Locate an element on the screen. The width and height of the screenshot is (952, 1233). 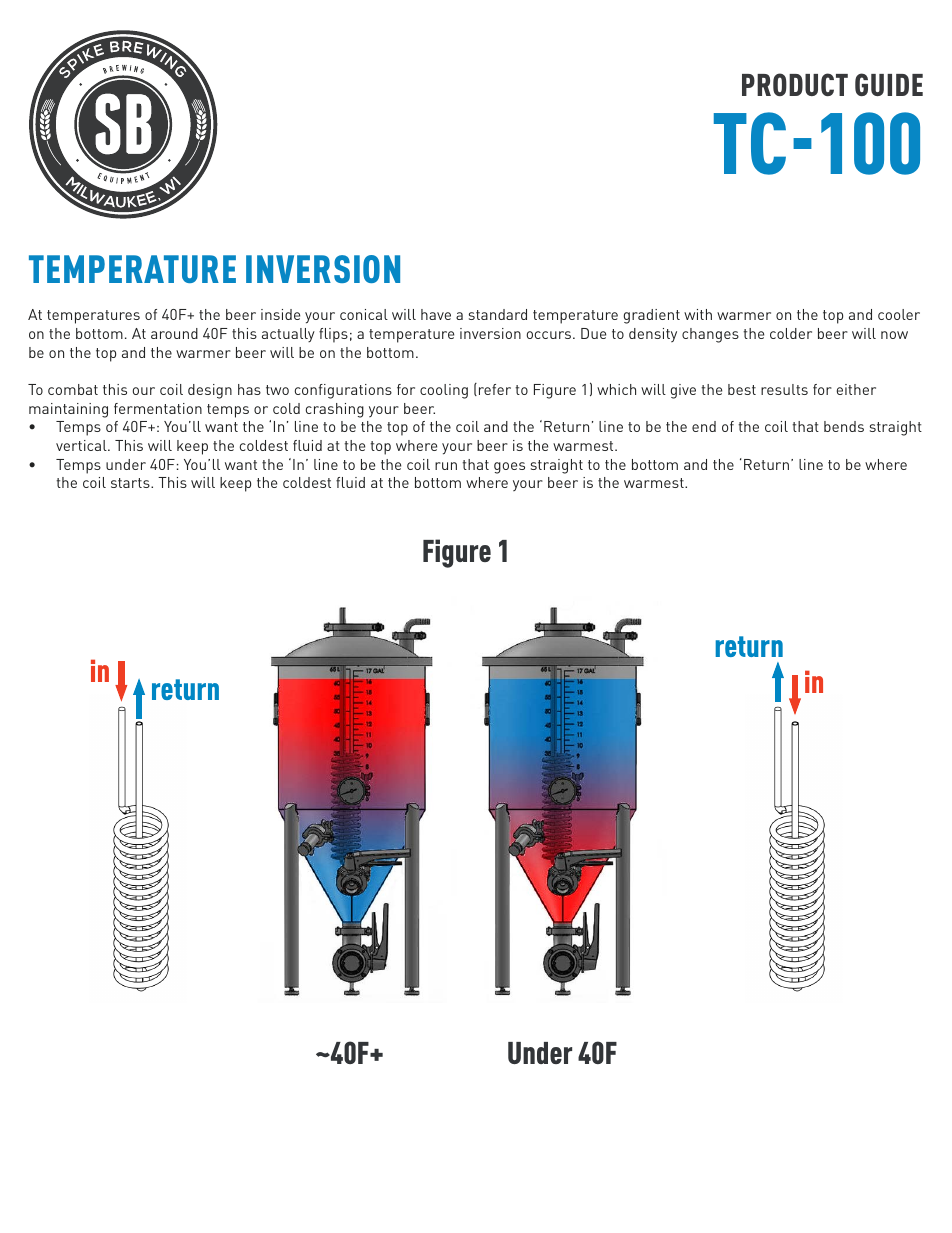
PRODUCT is located at coordinates (795, 84).
